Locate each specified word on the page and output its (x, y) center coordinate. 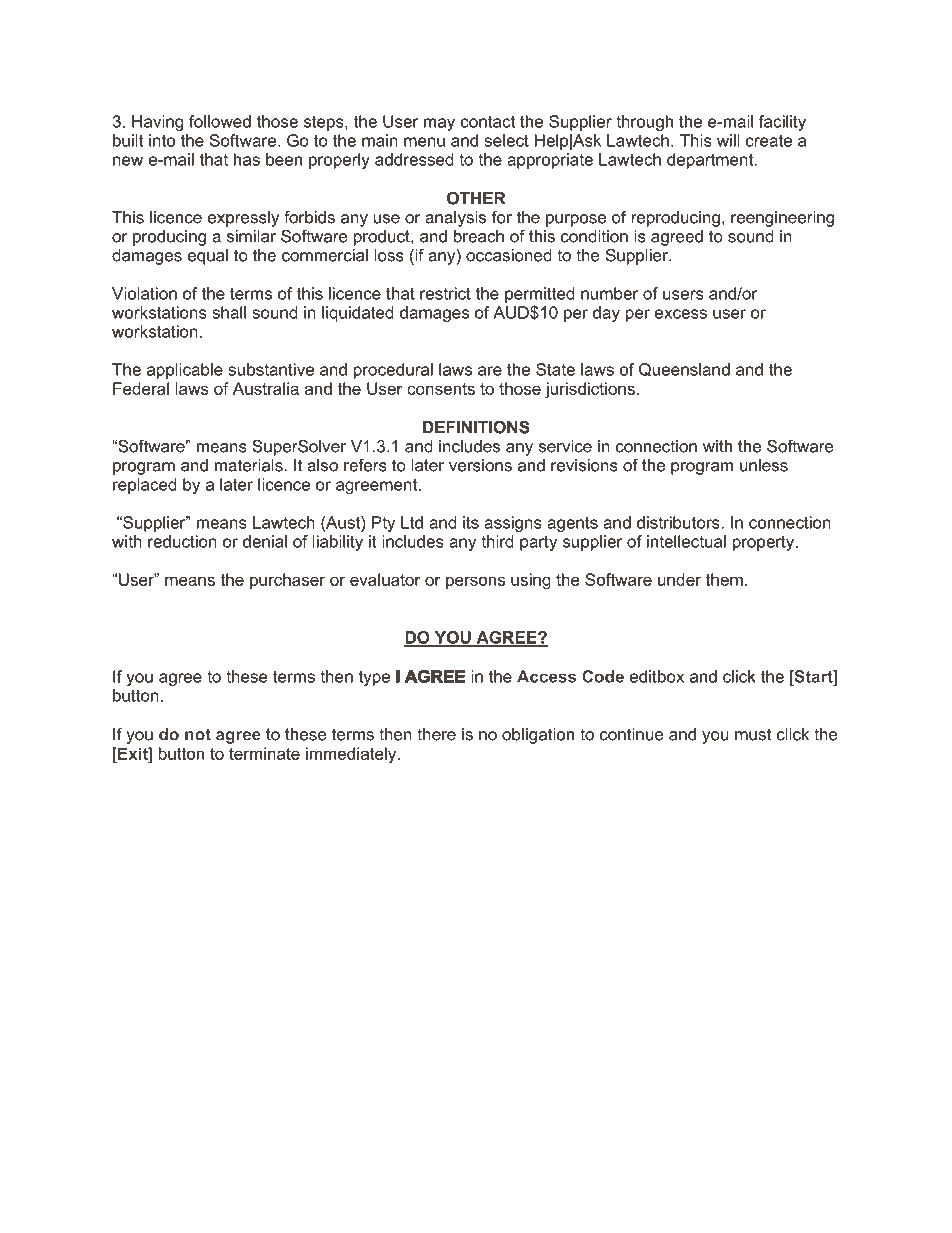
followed (220, 121)
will (728, 140)
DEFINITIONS (476, 427)
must (753, 734)
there (436, 734)
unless (764, 465)
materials (250, 465)
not (198, 734)
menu (424, 142)
